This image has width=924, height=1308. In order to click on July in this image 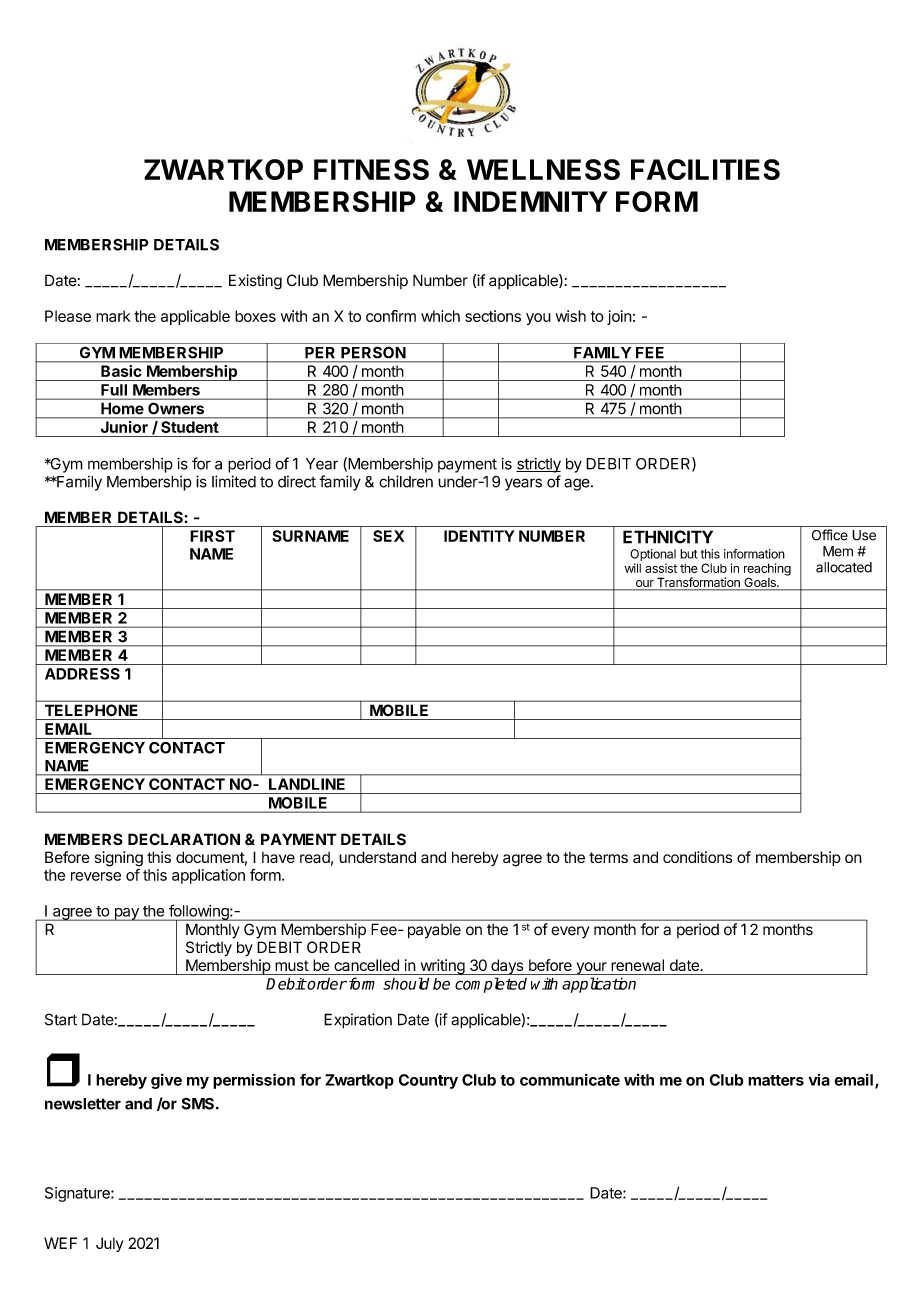, I will do `click(109, 1244)`.
